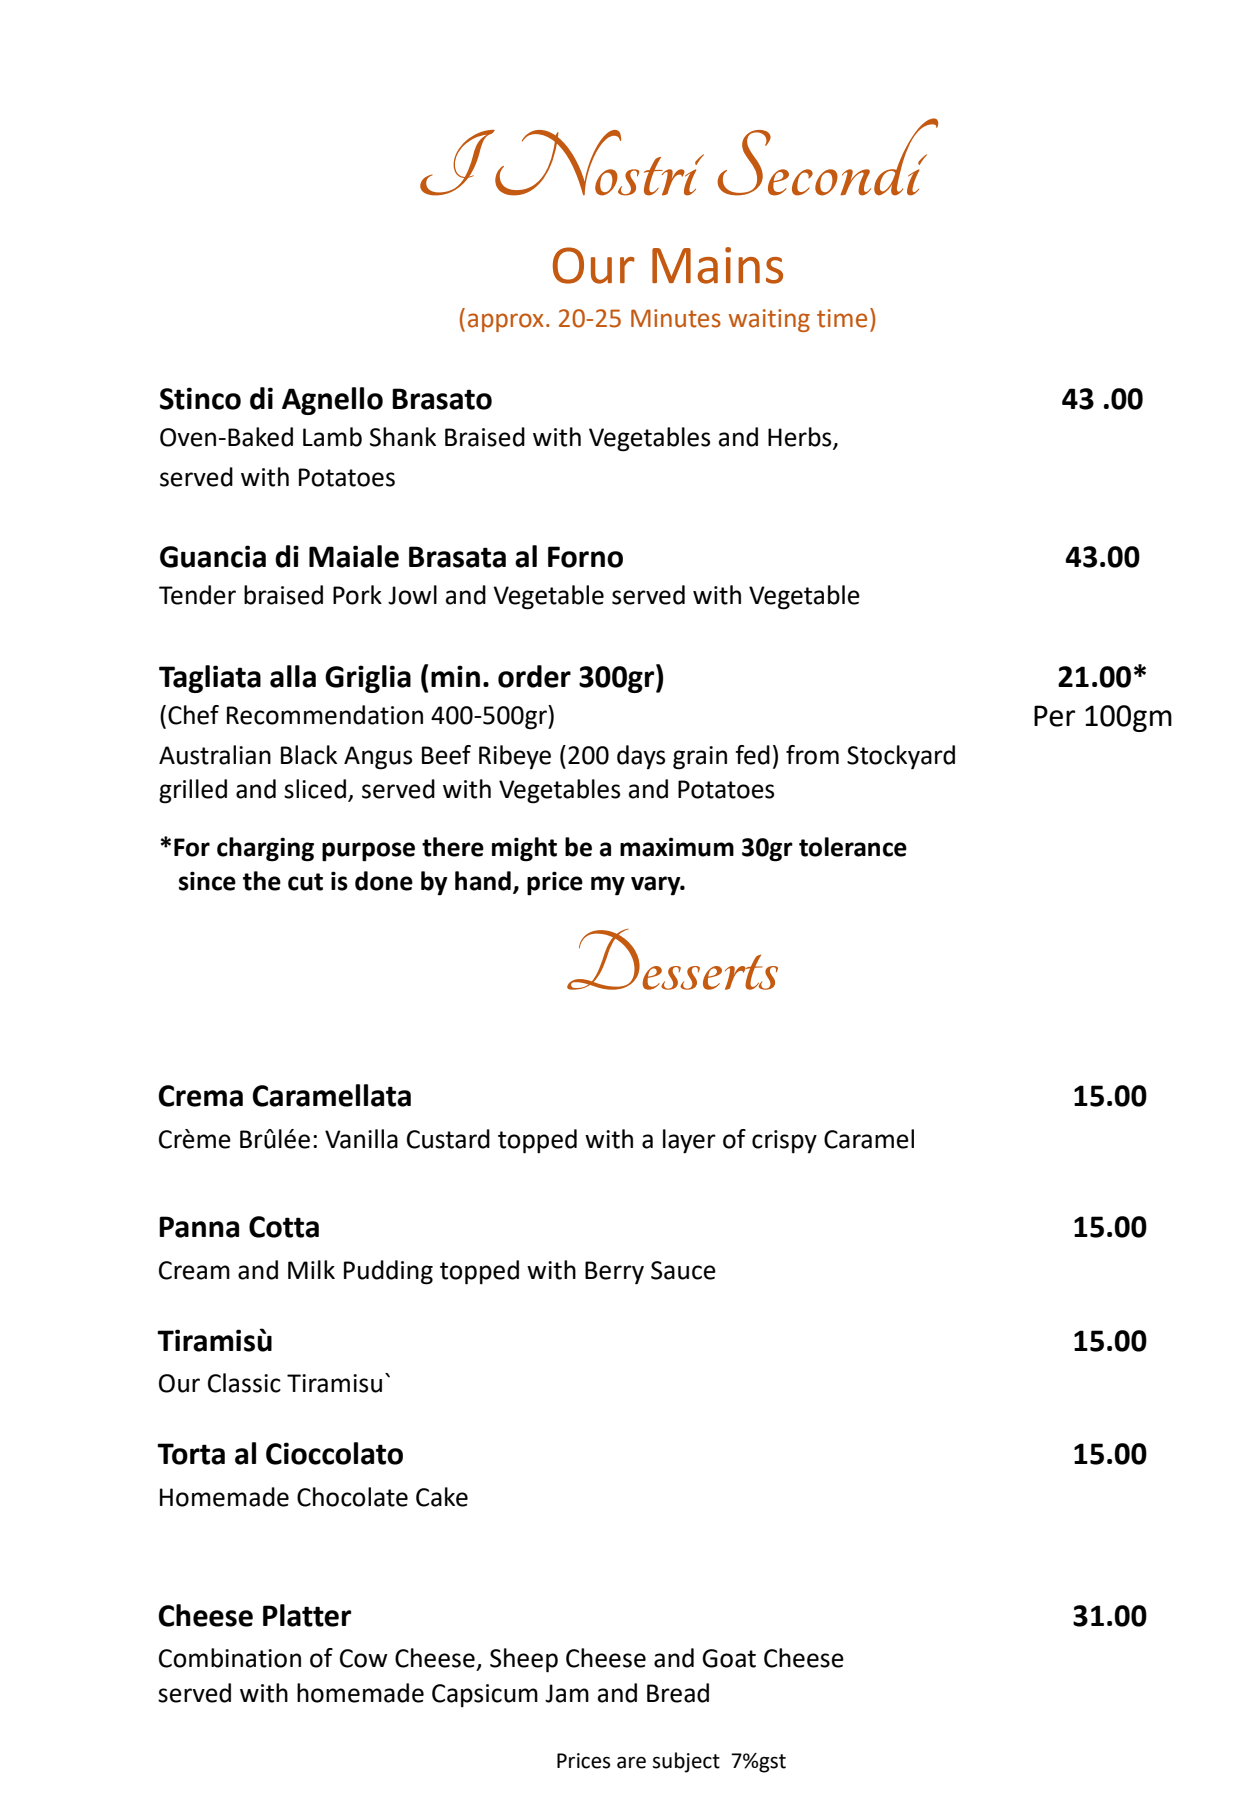  What do you see at coordinates (689, 1141) in the screenshot?
I see `layer` at bounding box center [689, 1141].
